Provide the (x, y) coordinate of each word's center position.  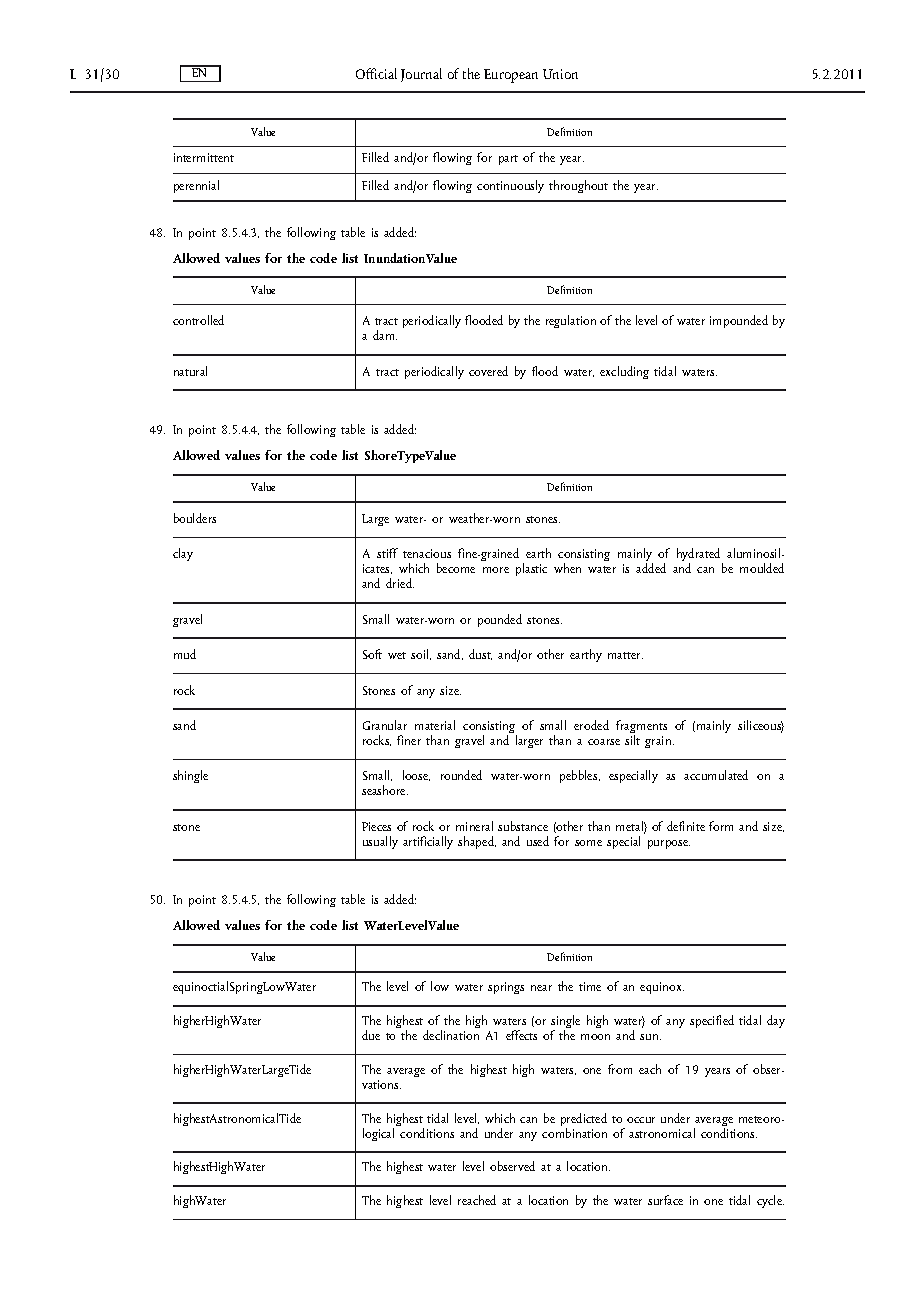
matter (625, 655)
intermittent (204, 157)
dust (480, 654)
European (511, 76)
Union (560, 74)
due (371, 1035)
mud (185, 654)
